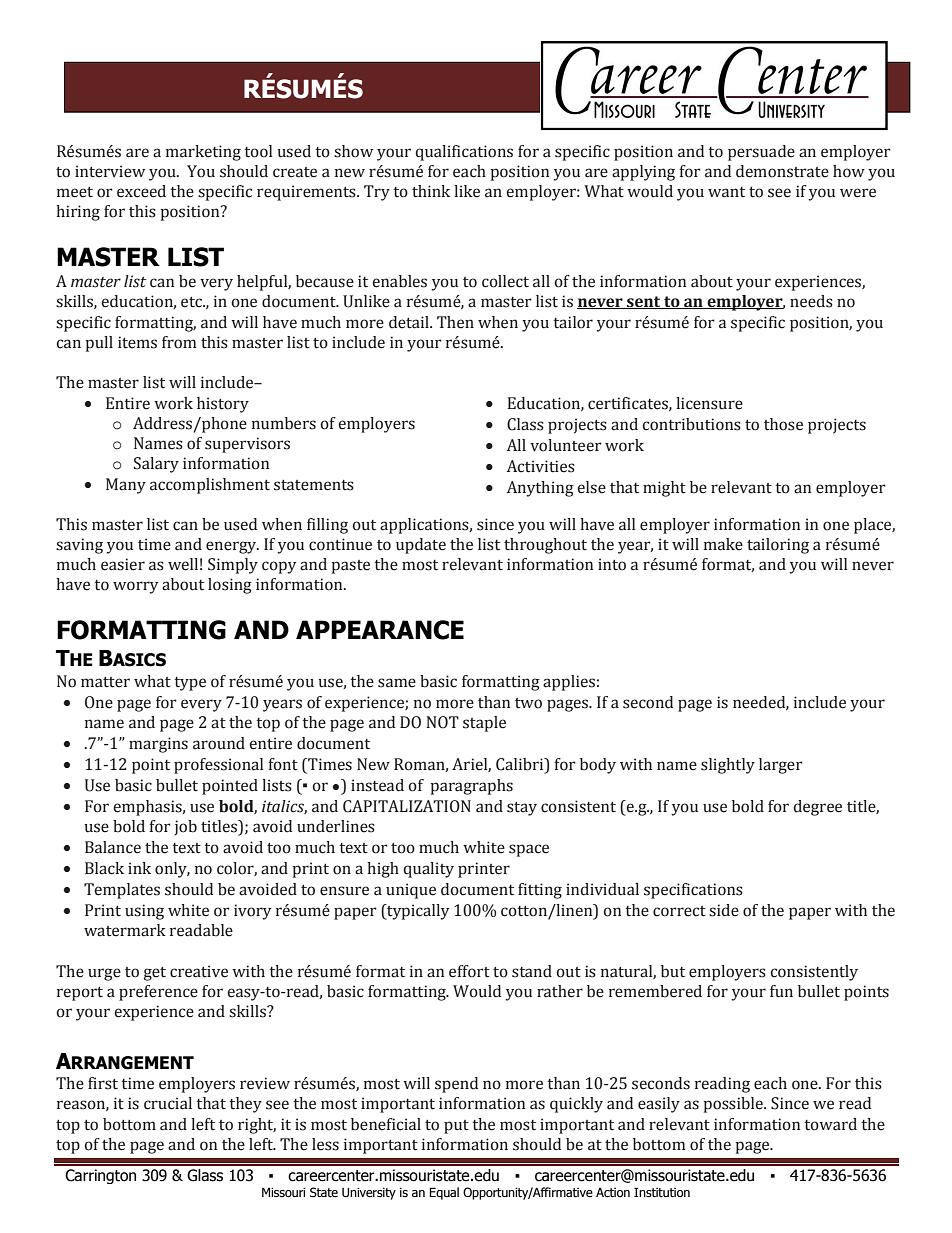 The image size is (952, 1233). What do you see at coordinates (190, 684) in the screenshot?
I see `type` at bounding box center [190, 684].
